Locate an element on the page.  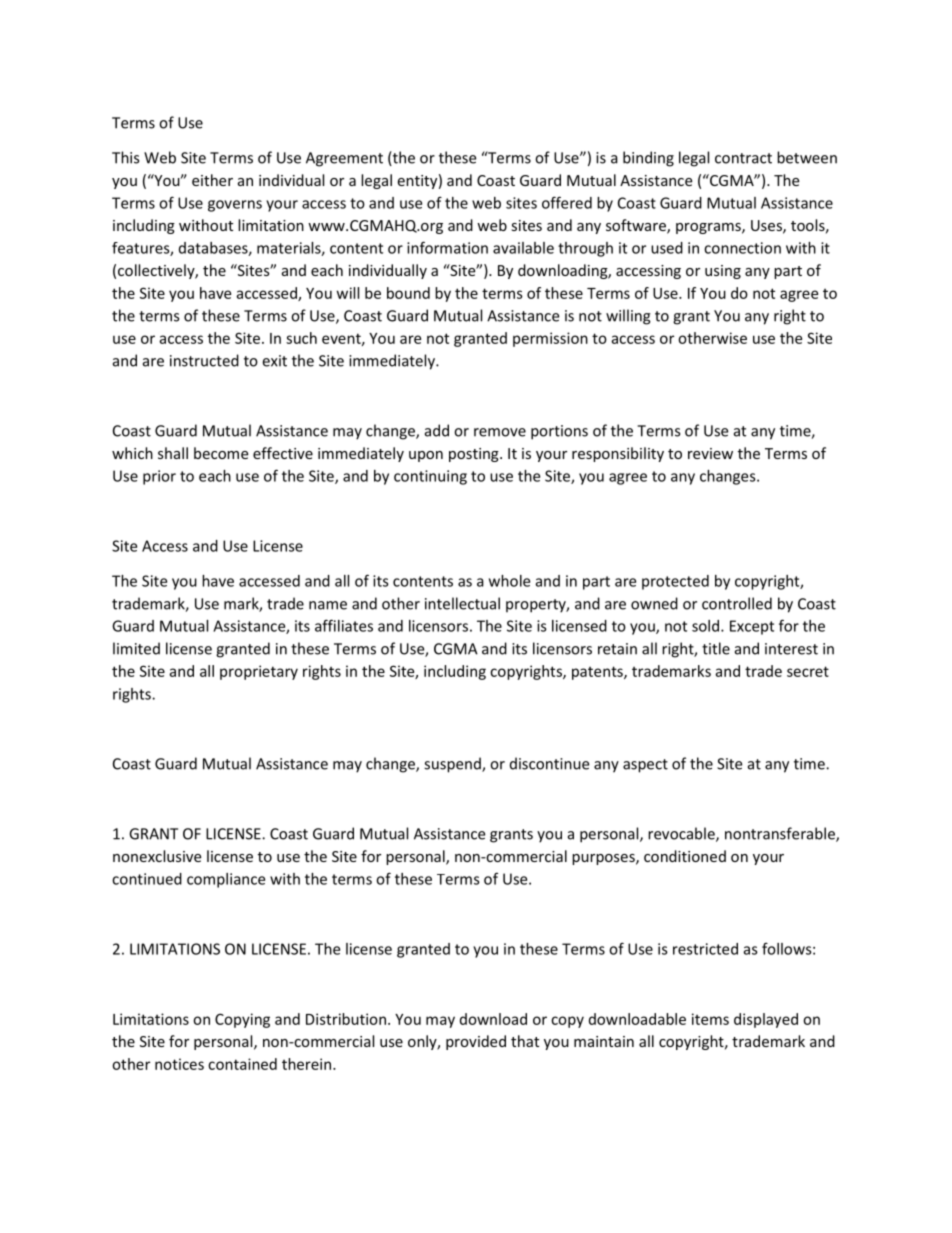
contract is located at coordinates (743, 158).
